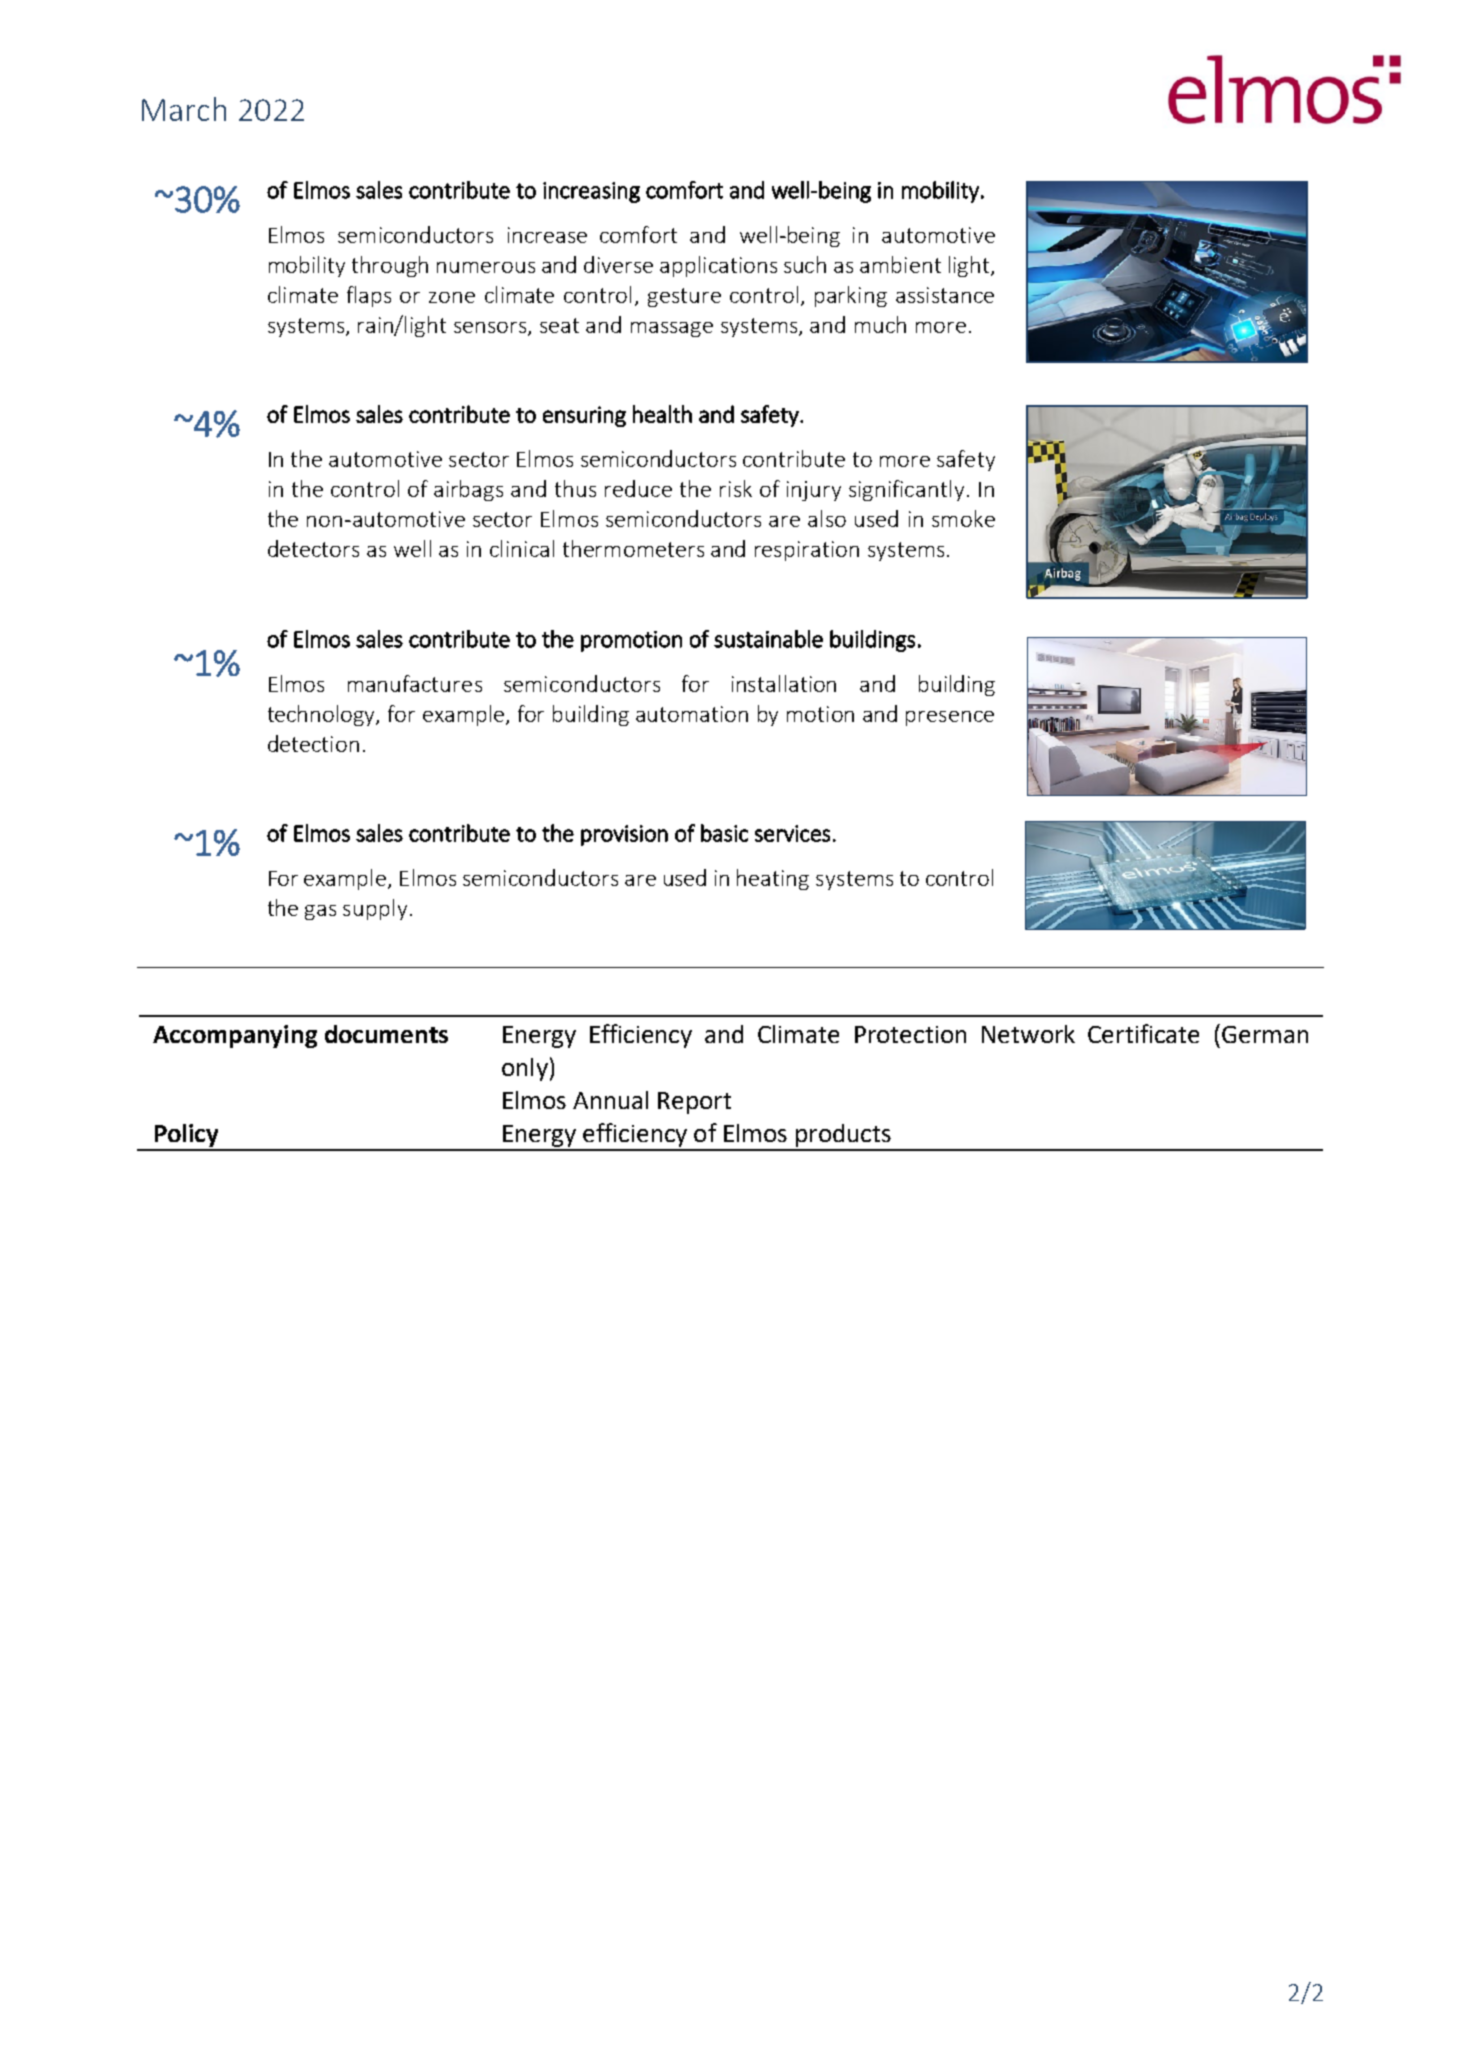  I want to click on ambient, so click(900, 264).
